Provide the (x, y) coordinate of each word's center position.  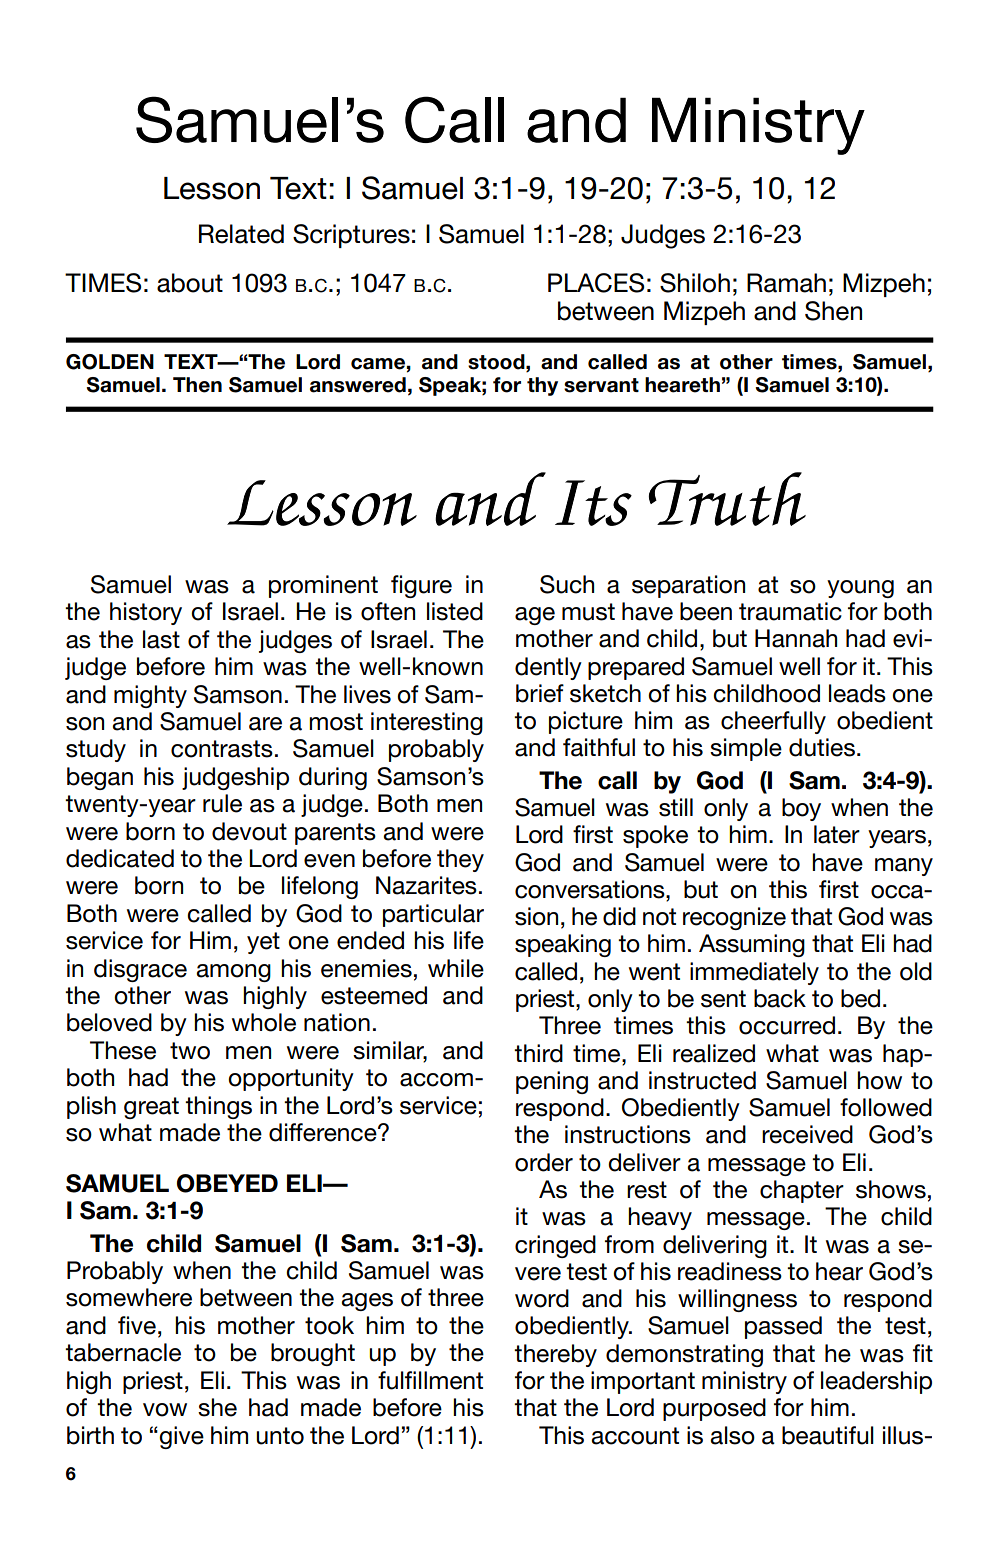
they (460, 860)
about (190, 283)
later (837, 834)
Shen (833, 311)
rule (222, 803)
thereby (555, 1355)
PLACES (596, 283)
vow (165, 1410)
